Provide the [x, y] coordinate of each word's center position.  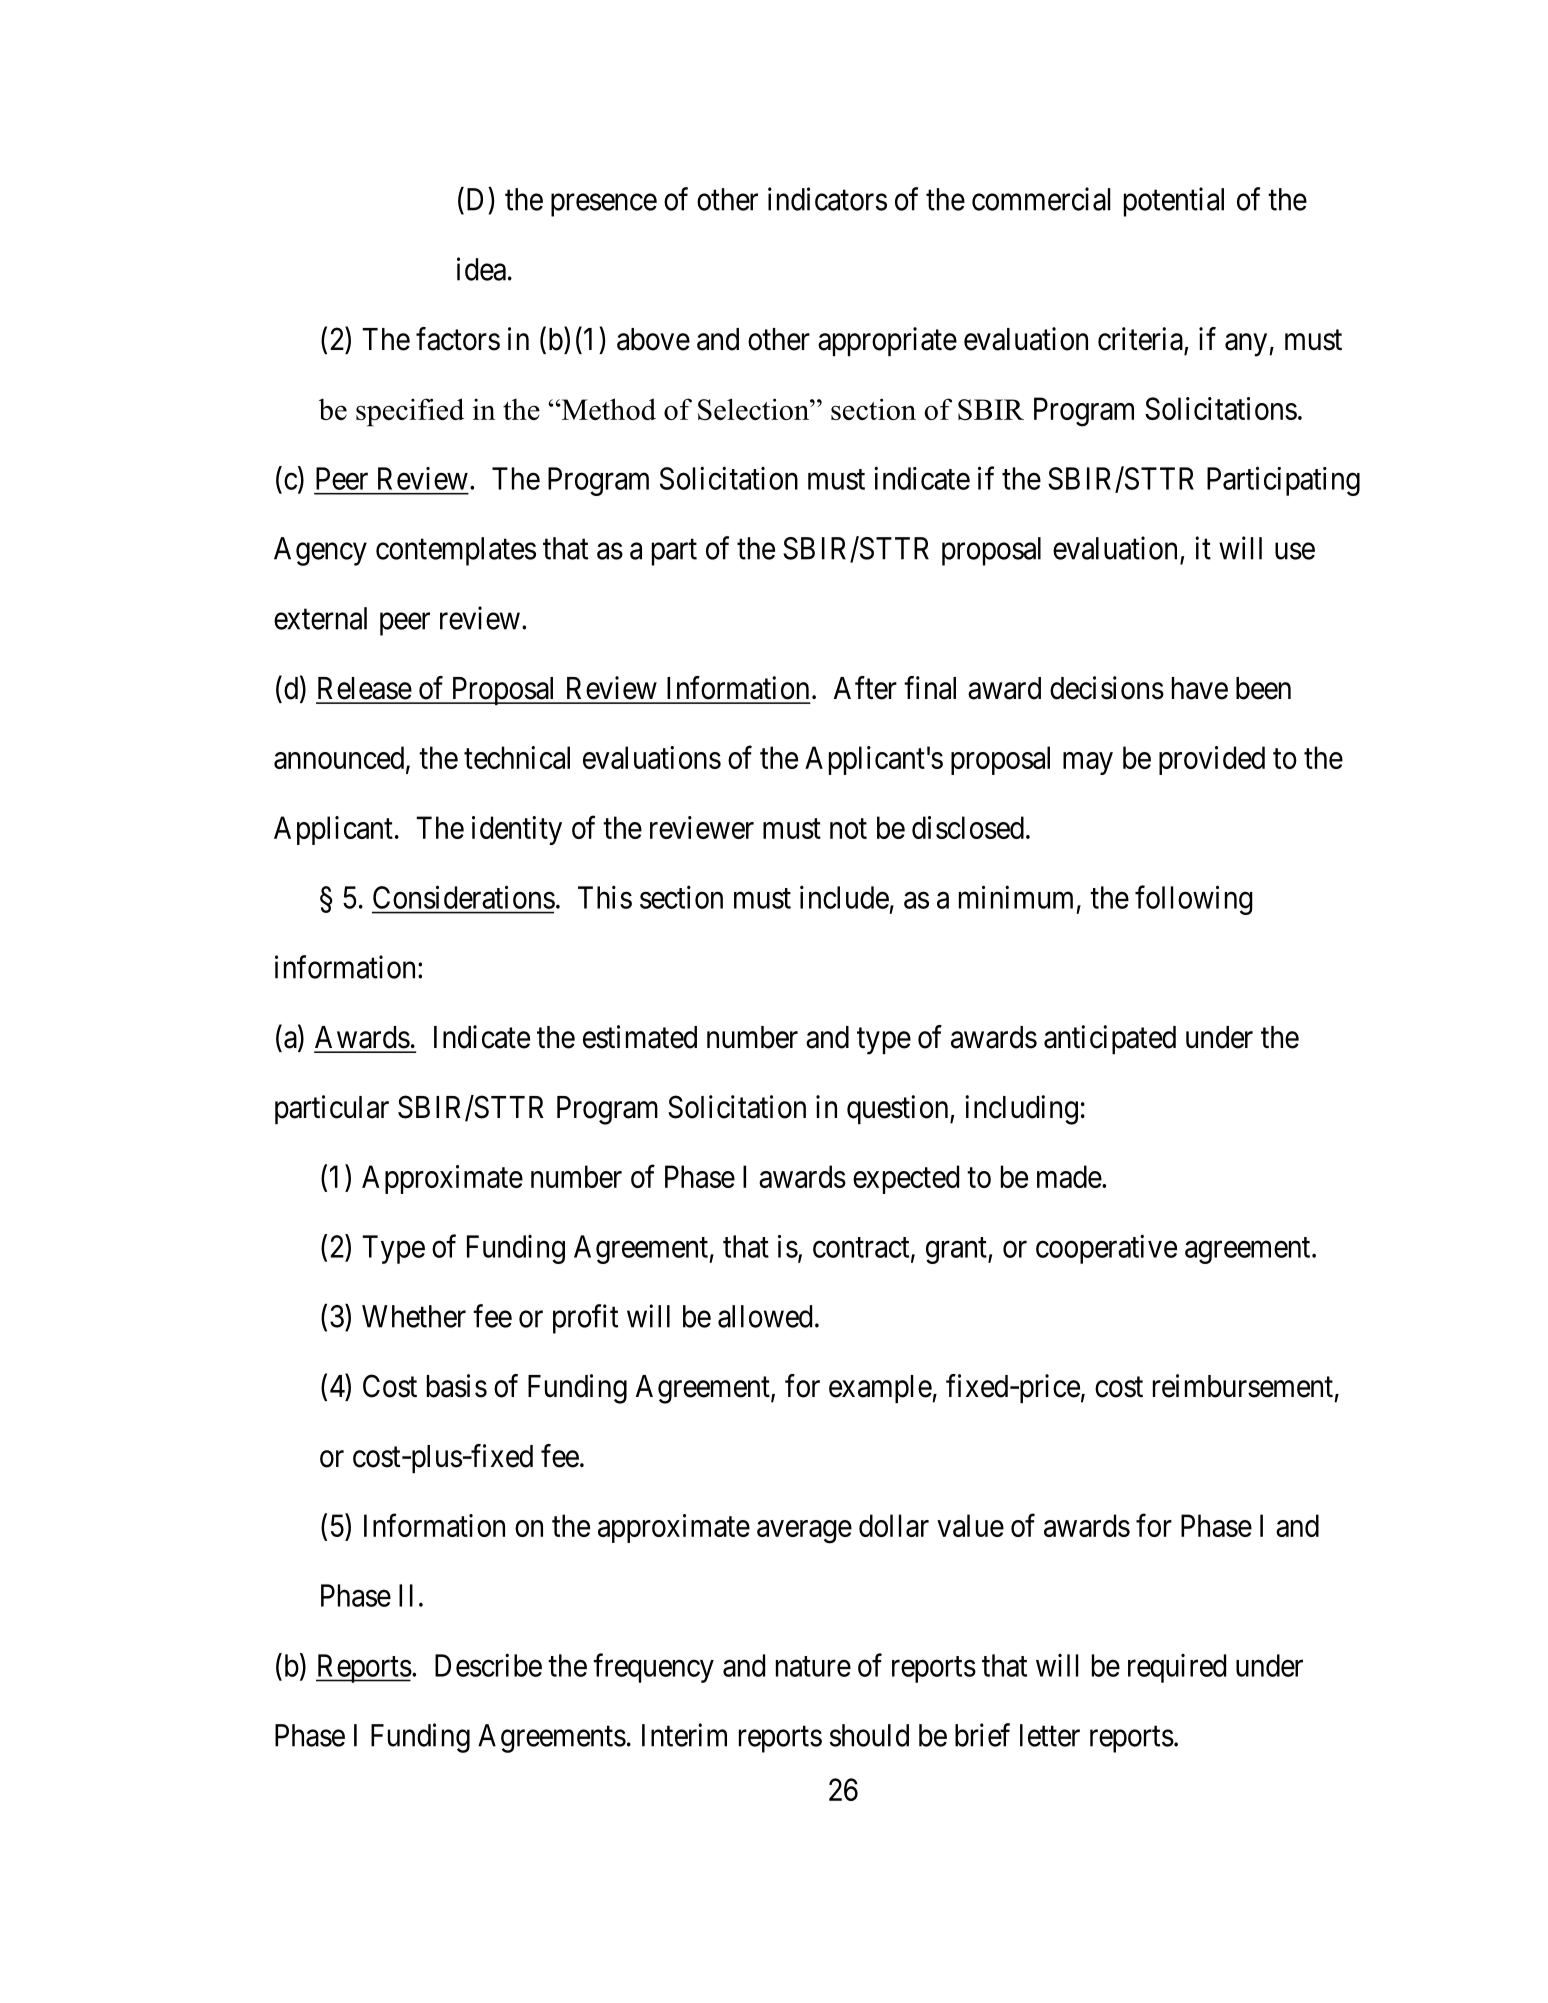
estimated [640, 1037]
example [881, 1389]
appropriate [887, 341]
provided [1212, 760]
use [1295, 551]
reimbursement [1243, 1386]
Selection [754, 409]
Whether [414, 1316]
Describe [488, 1665]
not [848, 829]
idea [481, 269]
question [899, 1109]
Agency [320, 551]
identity [517, 830]
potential [1174, 202]
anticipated [1110, 1039]
